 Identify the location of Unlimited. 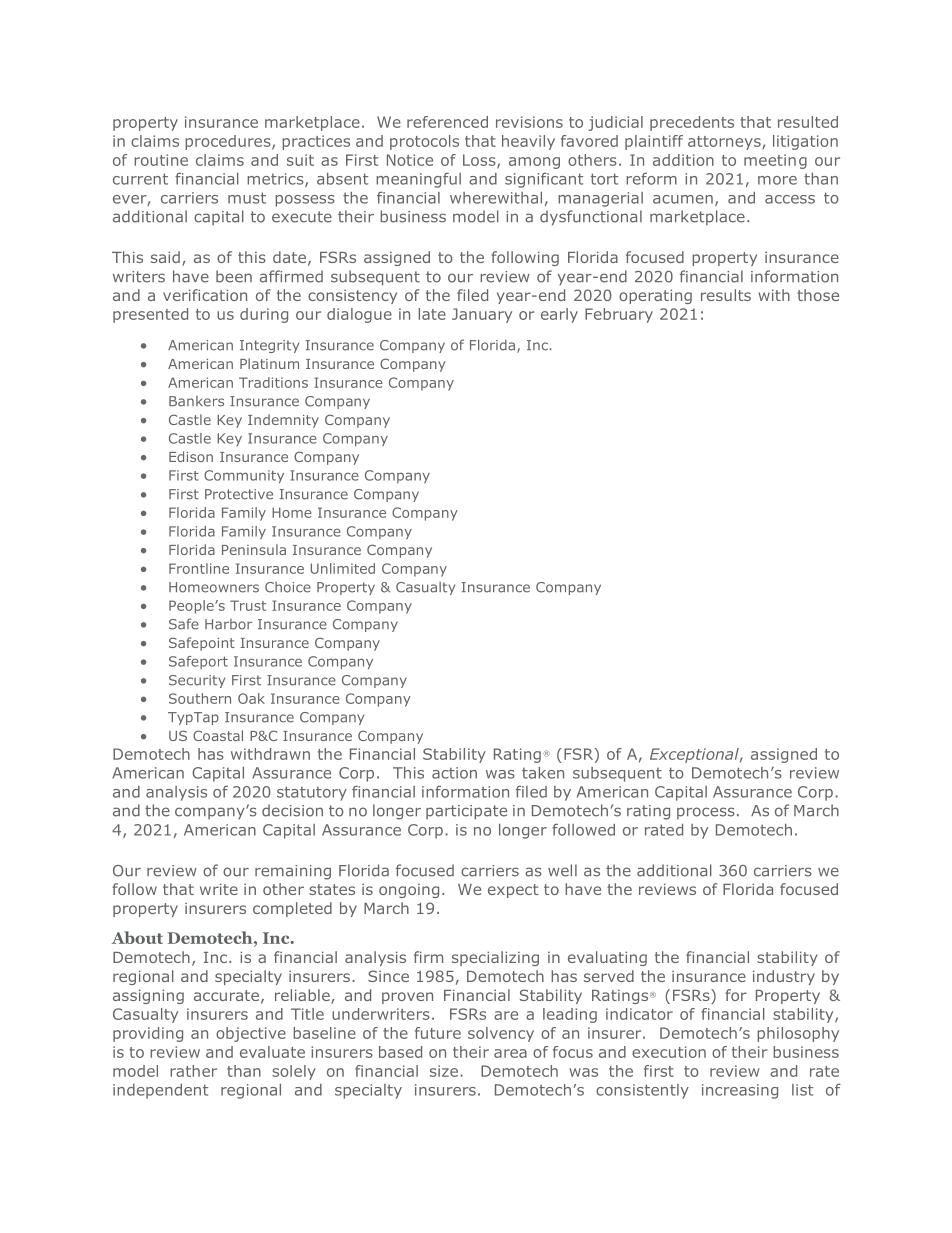
(343, 568).
